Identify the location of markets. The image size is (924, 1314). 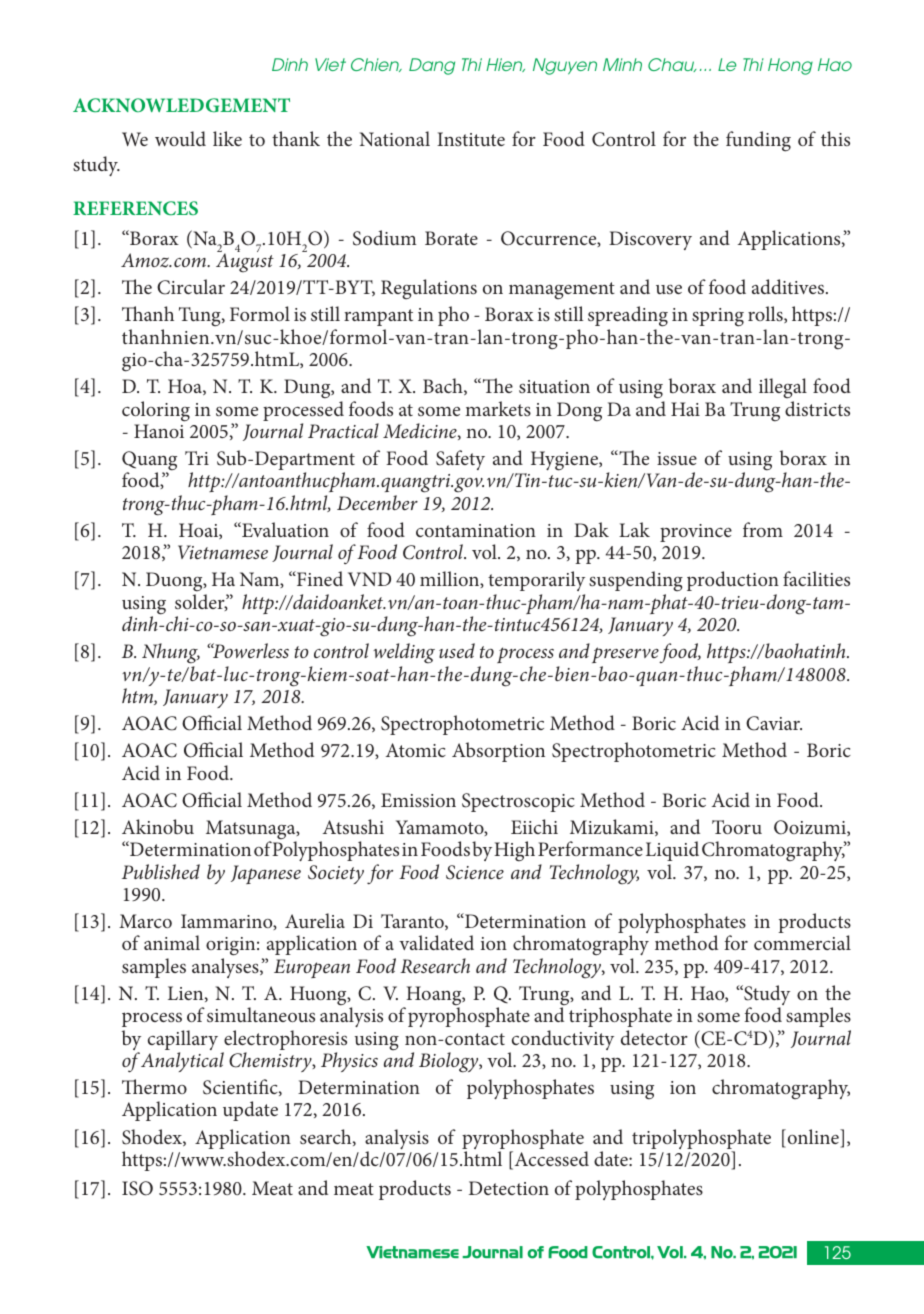
(498, 408).
